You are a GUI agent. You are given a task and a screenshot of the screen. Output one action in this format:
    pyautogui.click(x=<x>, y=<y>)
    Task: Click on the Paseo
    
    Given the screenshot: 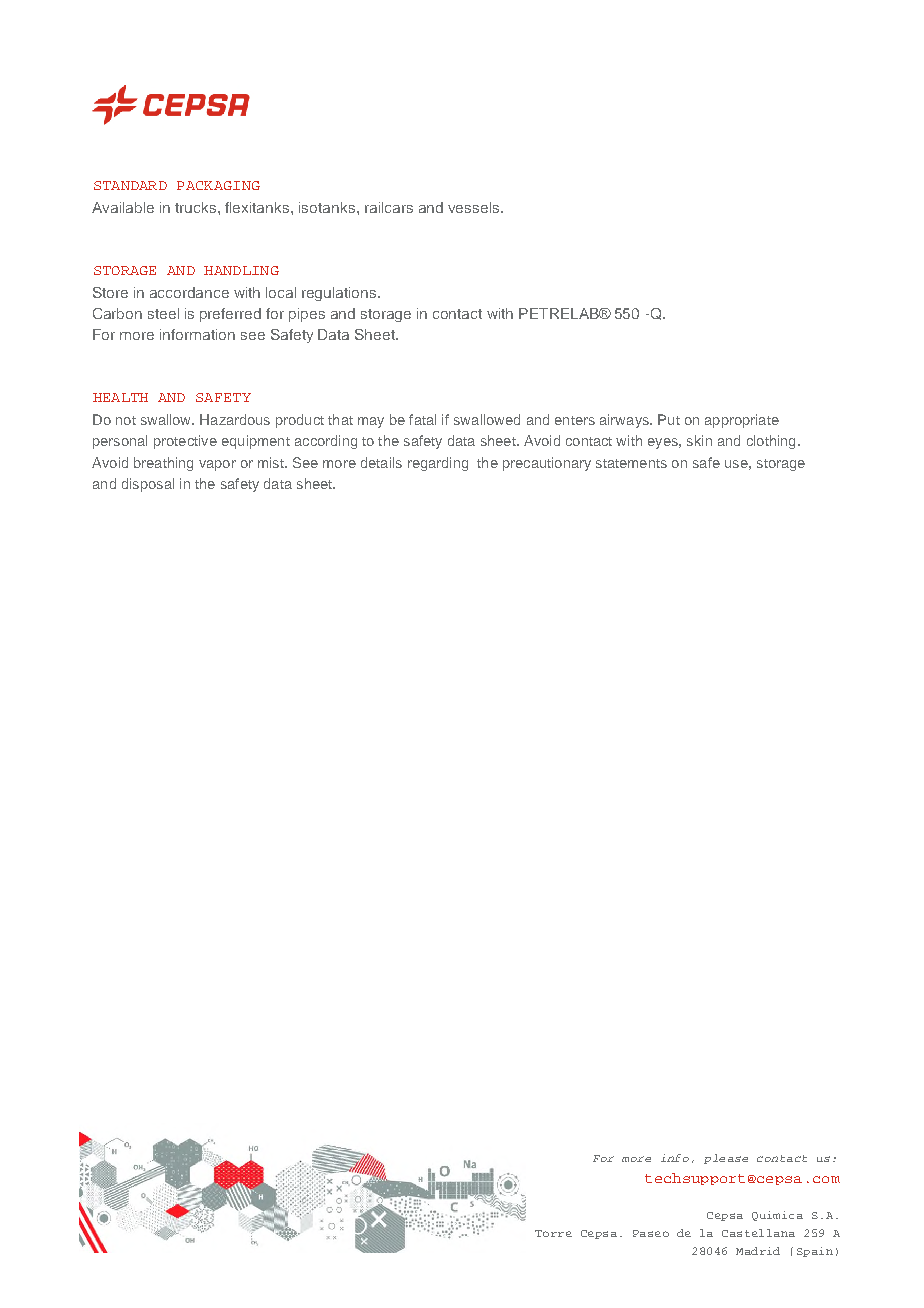 What is the action you would take?
    pyautogui.click(x=651, y=1233)
